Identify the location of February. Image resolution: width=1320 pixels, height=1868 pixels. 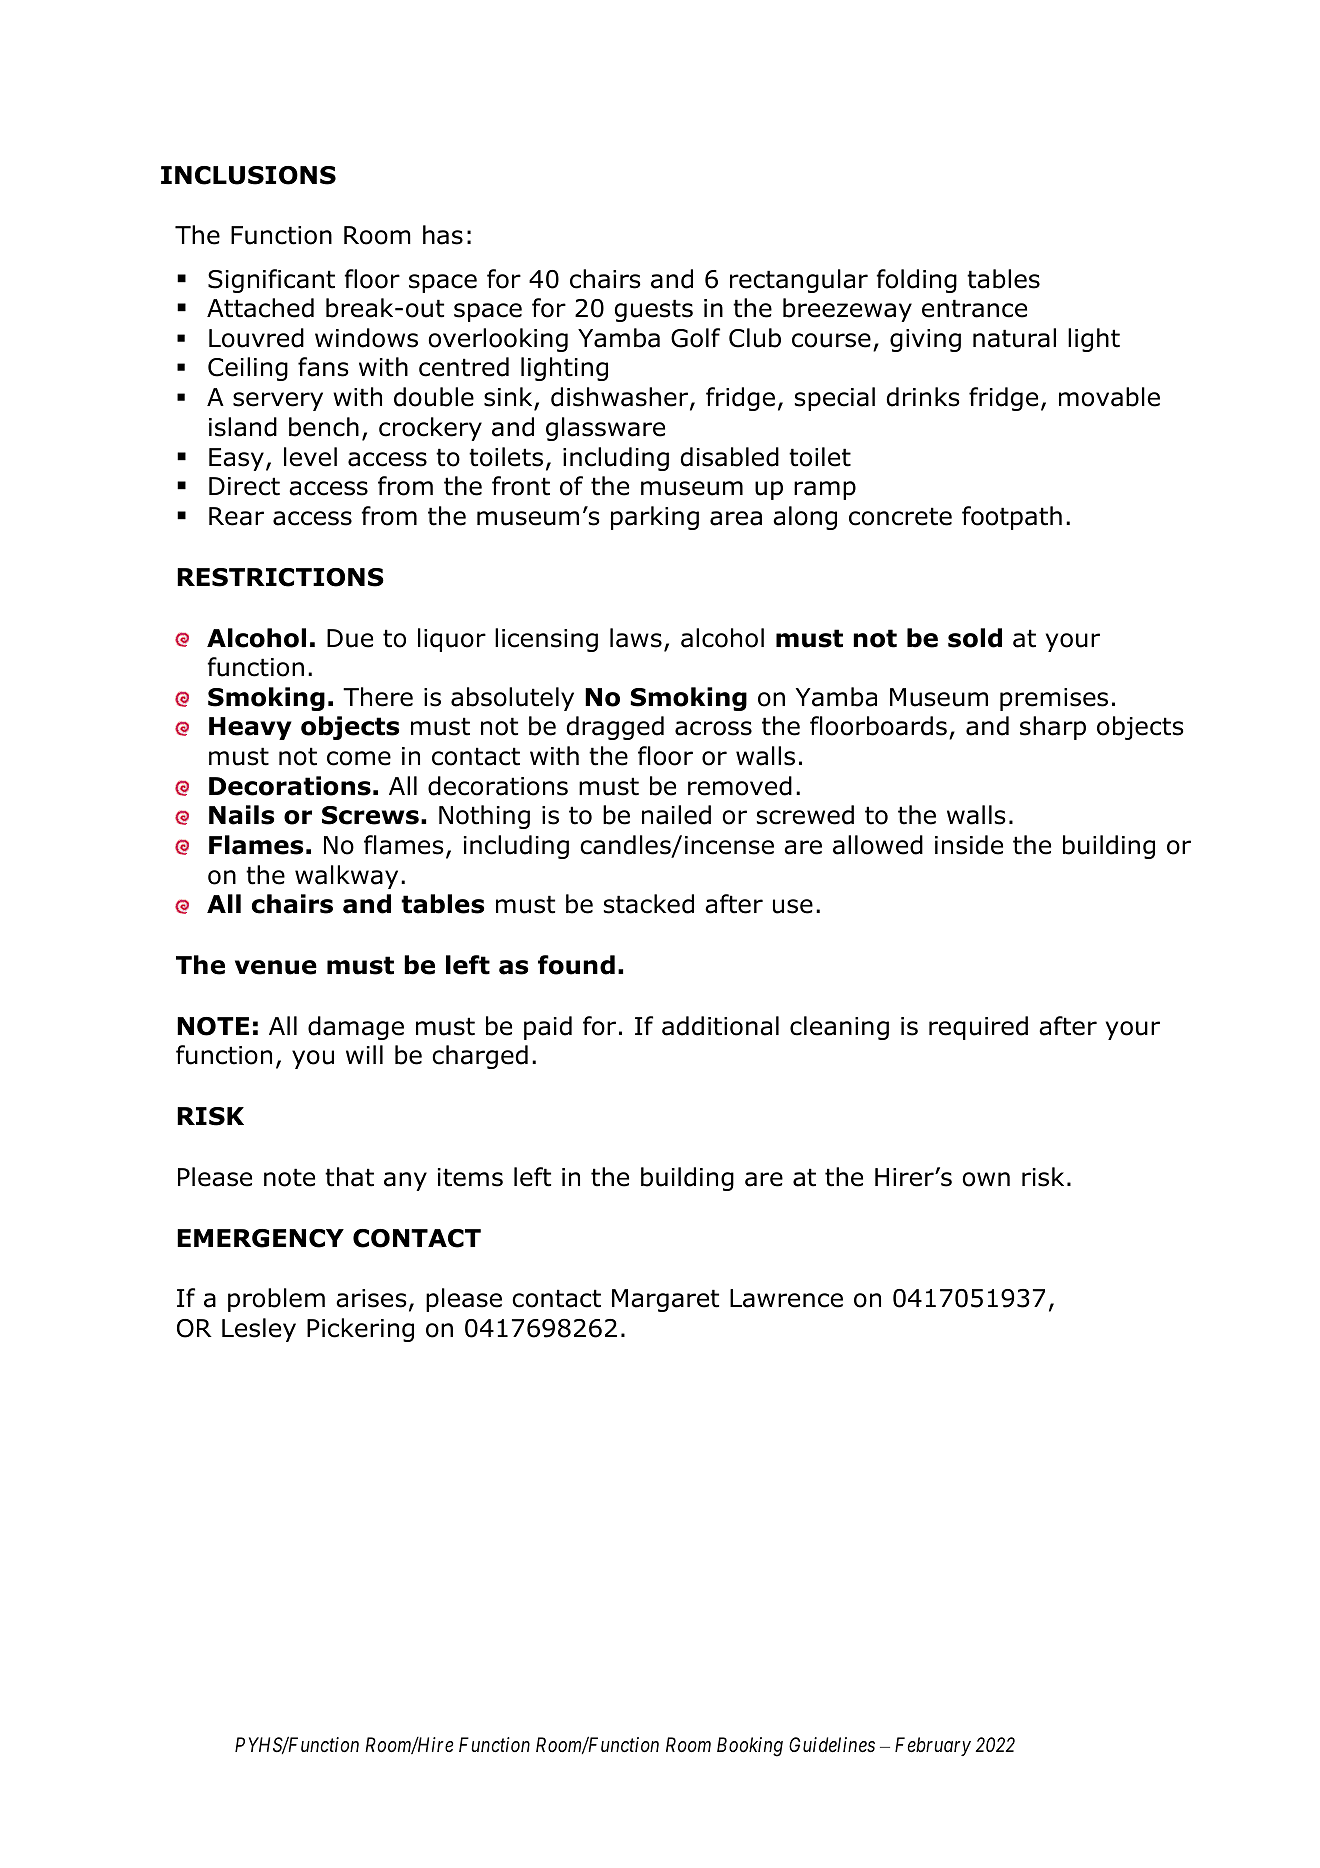
(933, 1746).
